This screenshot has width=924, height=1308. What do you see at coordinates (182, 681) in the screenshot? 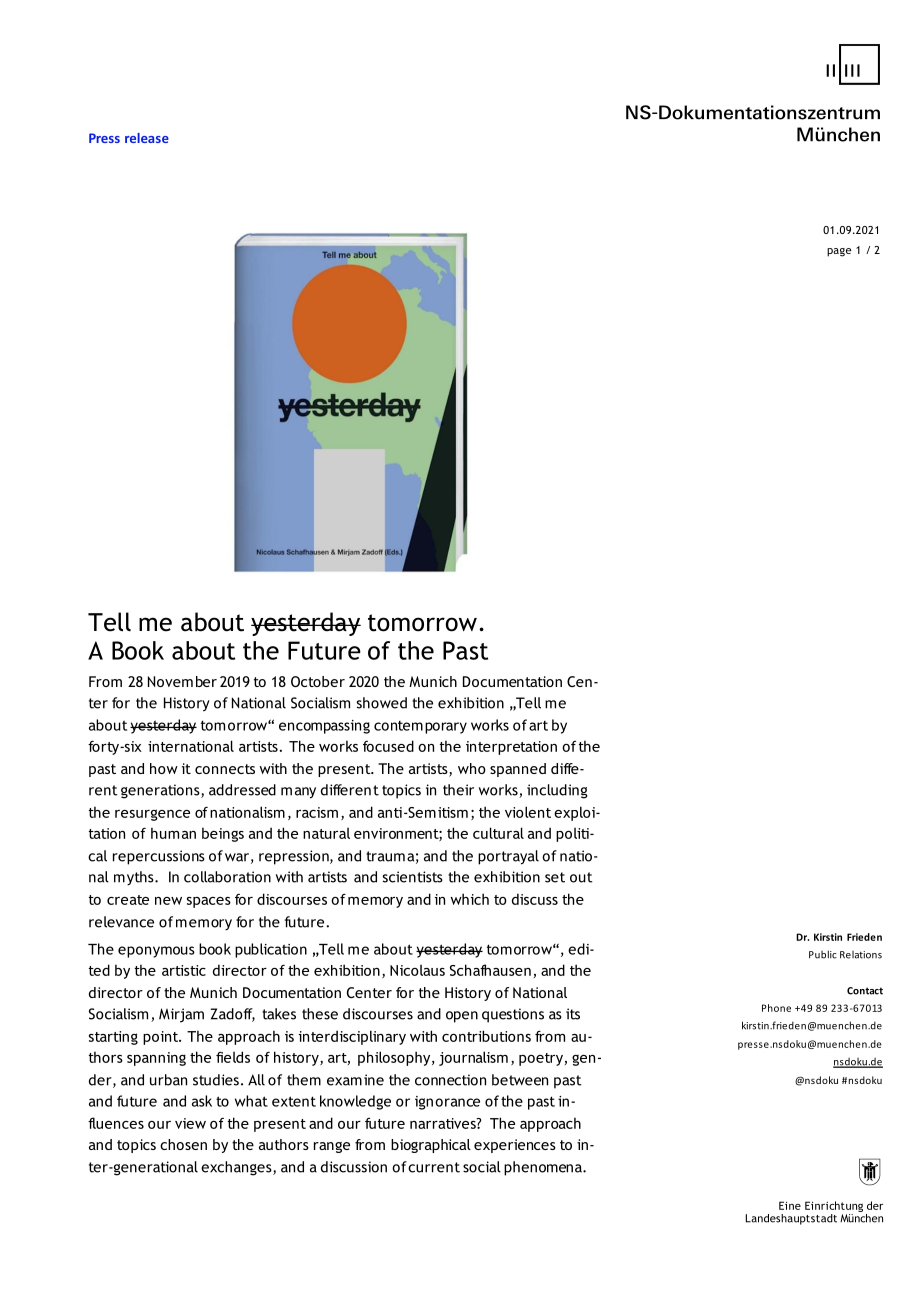
I see `November` at bounding box center [182, 681].
